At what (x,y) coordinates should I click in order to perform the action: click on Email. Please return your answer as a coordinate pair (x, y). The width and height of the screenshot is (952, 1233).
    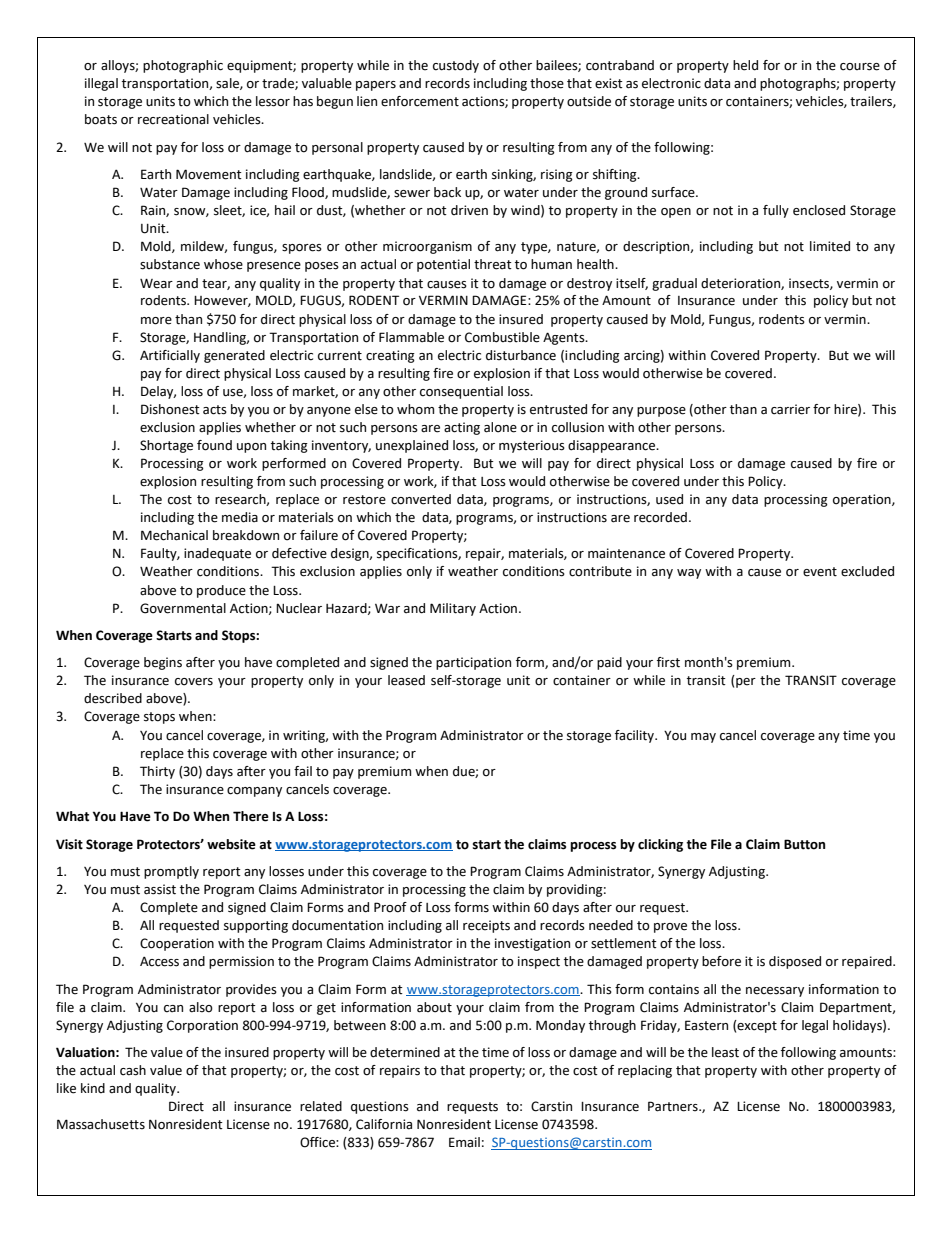
    Looking at the image, I should click on (464, 1142).
